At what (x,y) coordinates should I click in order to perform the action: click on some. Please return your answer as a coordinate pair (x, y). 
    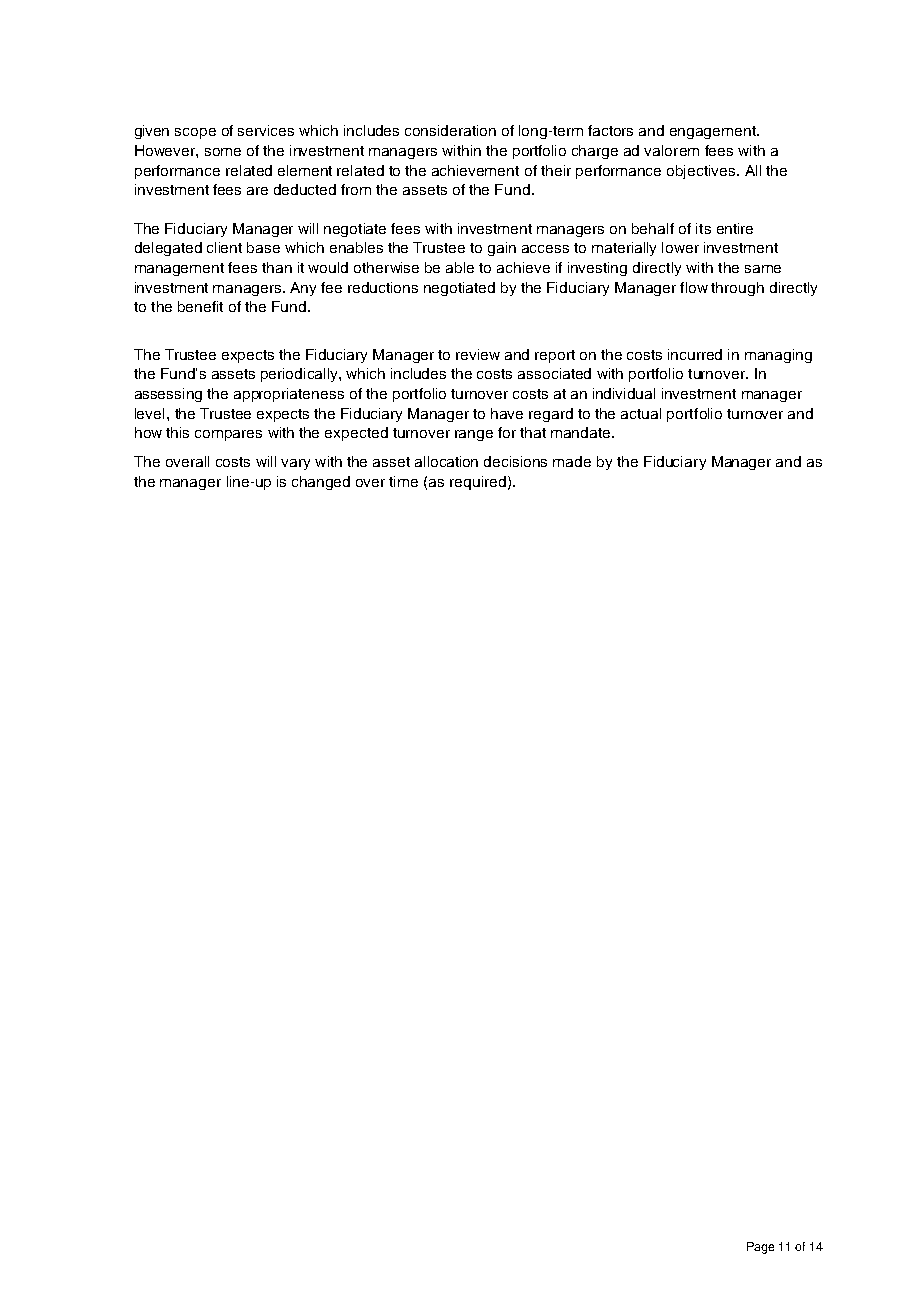
    Looking at the image, I should click on (223, 152).
